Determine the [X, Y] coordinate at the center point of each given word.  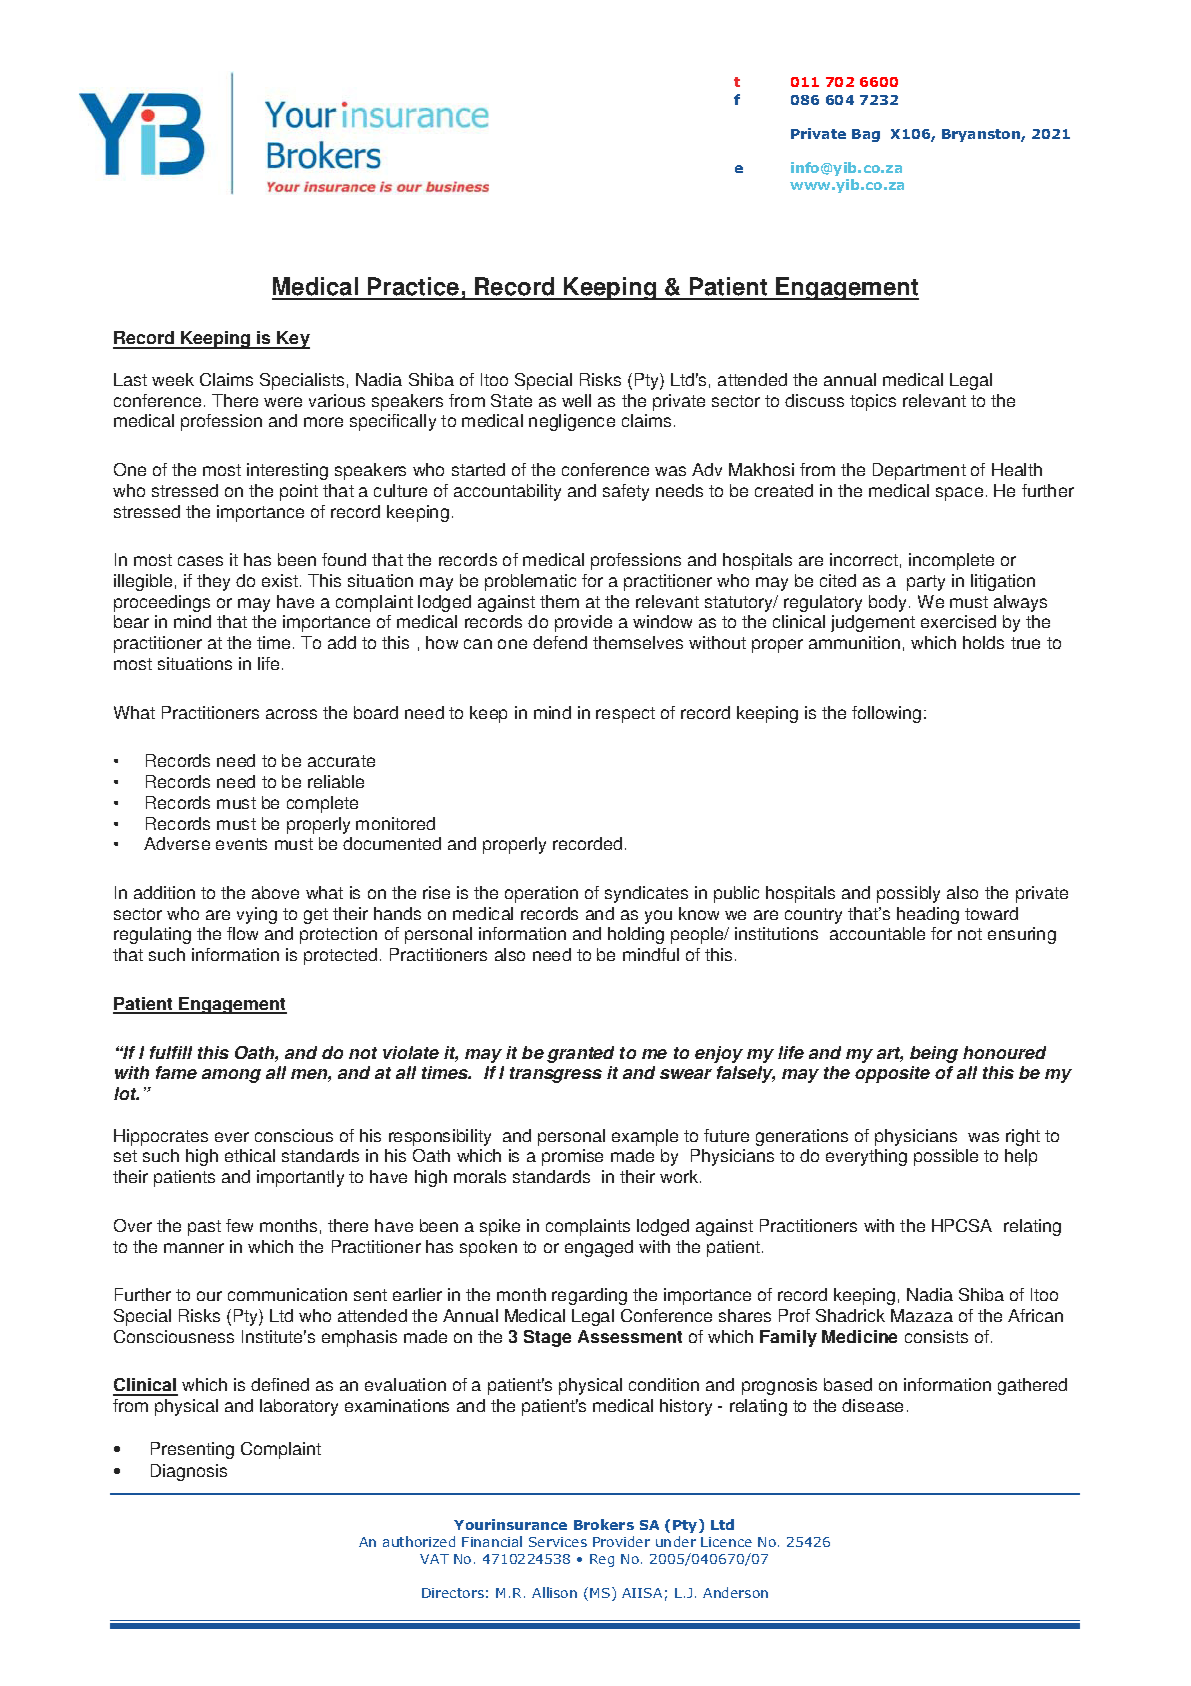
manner [194, 1248]
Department [919, 471]
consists [936, 1336]
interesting [287, 471]
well [576, 400]
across [291, 714]
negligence [572, 422]
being [934, 1054]
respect [625, 715]
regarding [589, 1296]
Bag [866, 135]
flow [242, 933]
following [886, 714]
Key [293, 340]
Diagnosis [189, 1472]
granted [580, 1054]
